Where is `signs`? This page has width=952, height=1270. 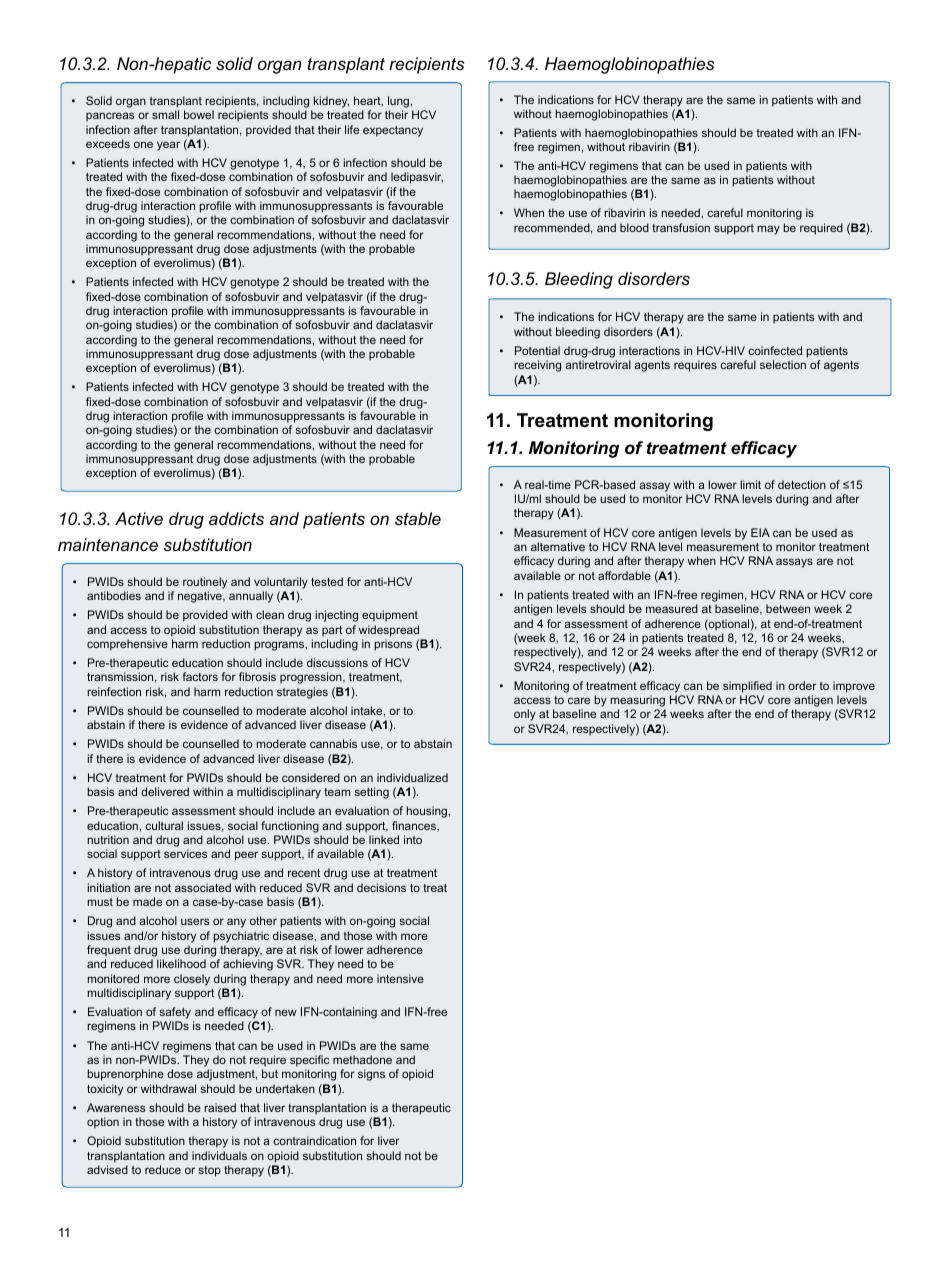 signs is located at coordinates (371, 1075).
